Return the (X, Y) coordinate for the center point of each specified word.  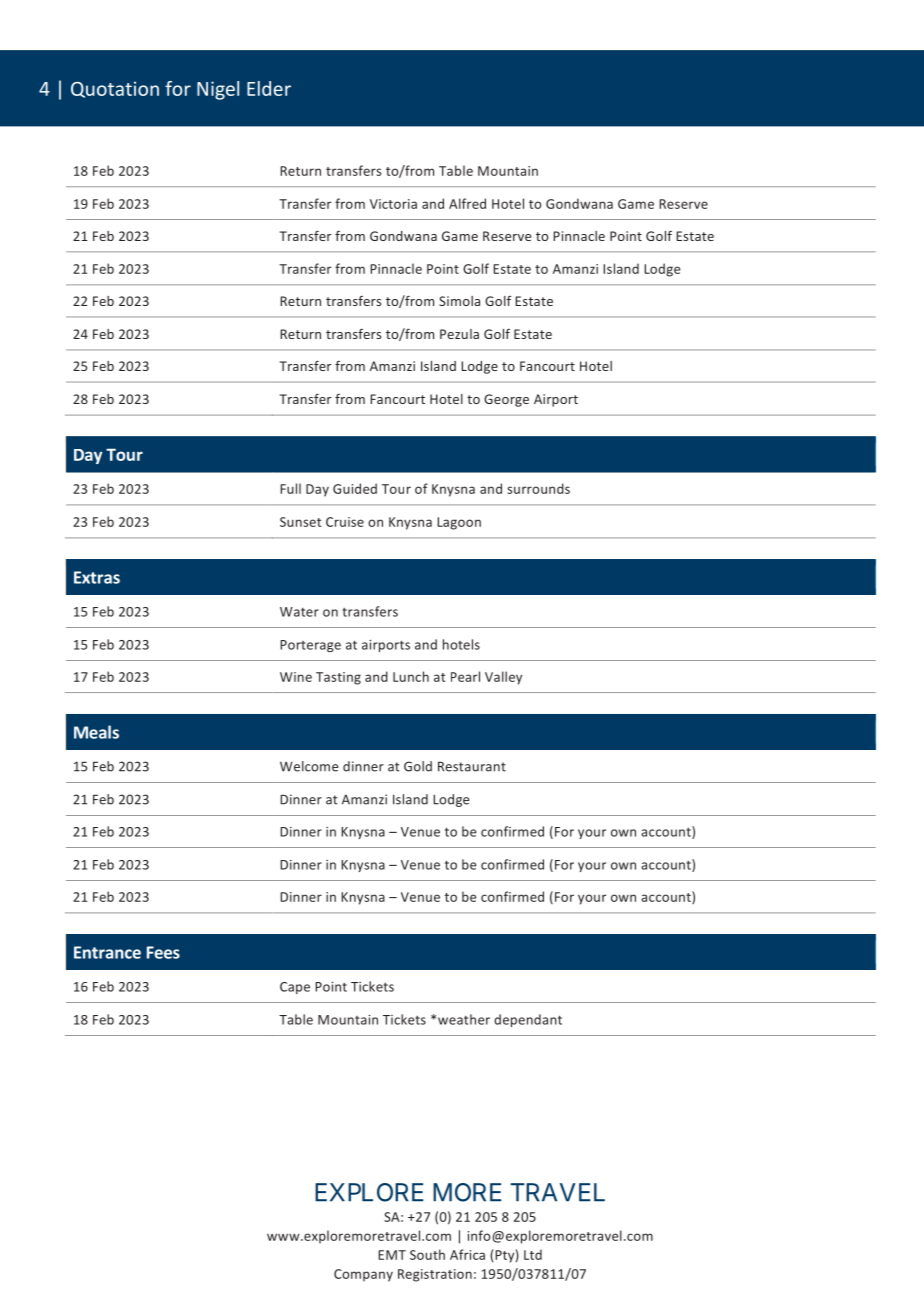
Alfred (467, 203)
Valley (503, 678)
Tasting (338, 678)
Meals (96, 732)
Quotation (115, 89)
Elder (269, 88)
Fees (163, 952)
